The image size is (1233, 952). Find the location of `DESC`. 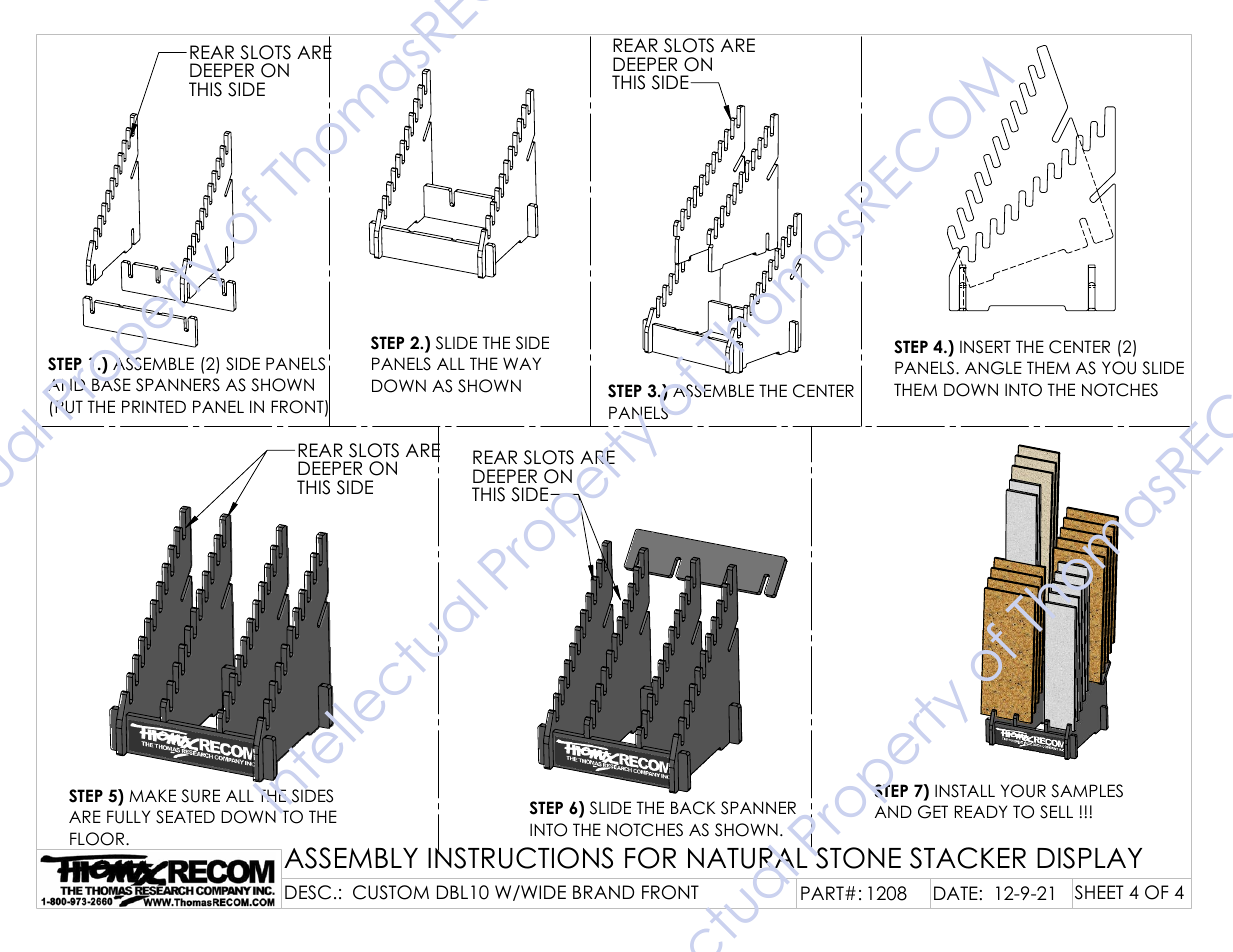

DESC is located at coordinates (308, 892).
